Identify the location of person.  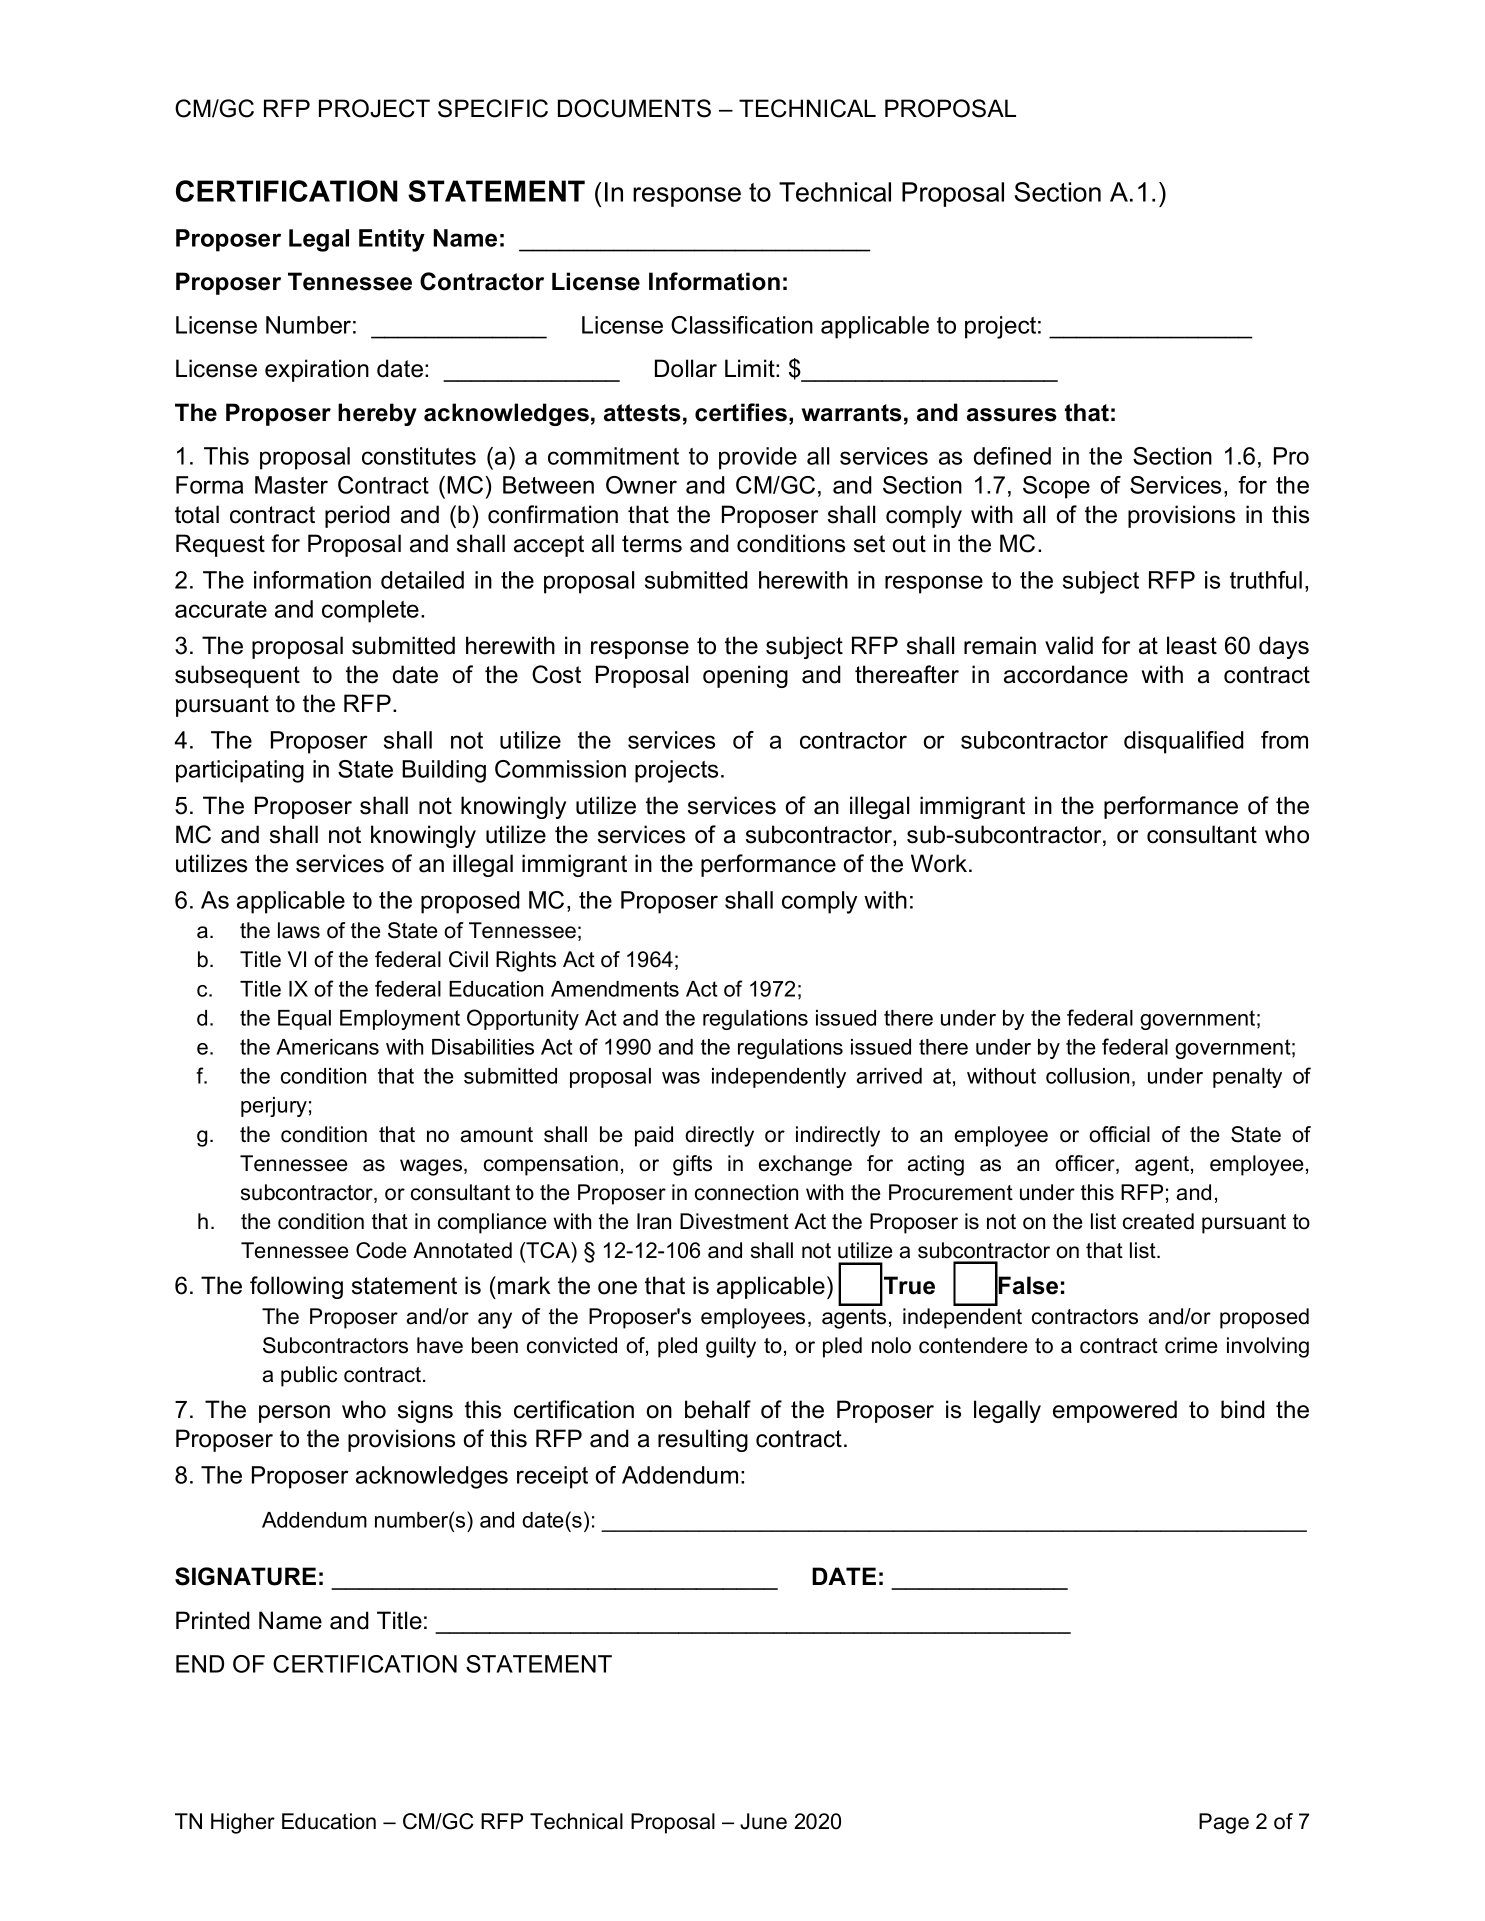
(294, 1414).
